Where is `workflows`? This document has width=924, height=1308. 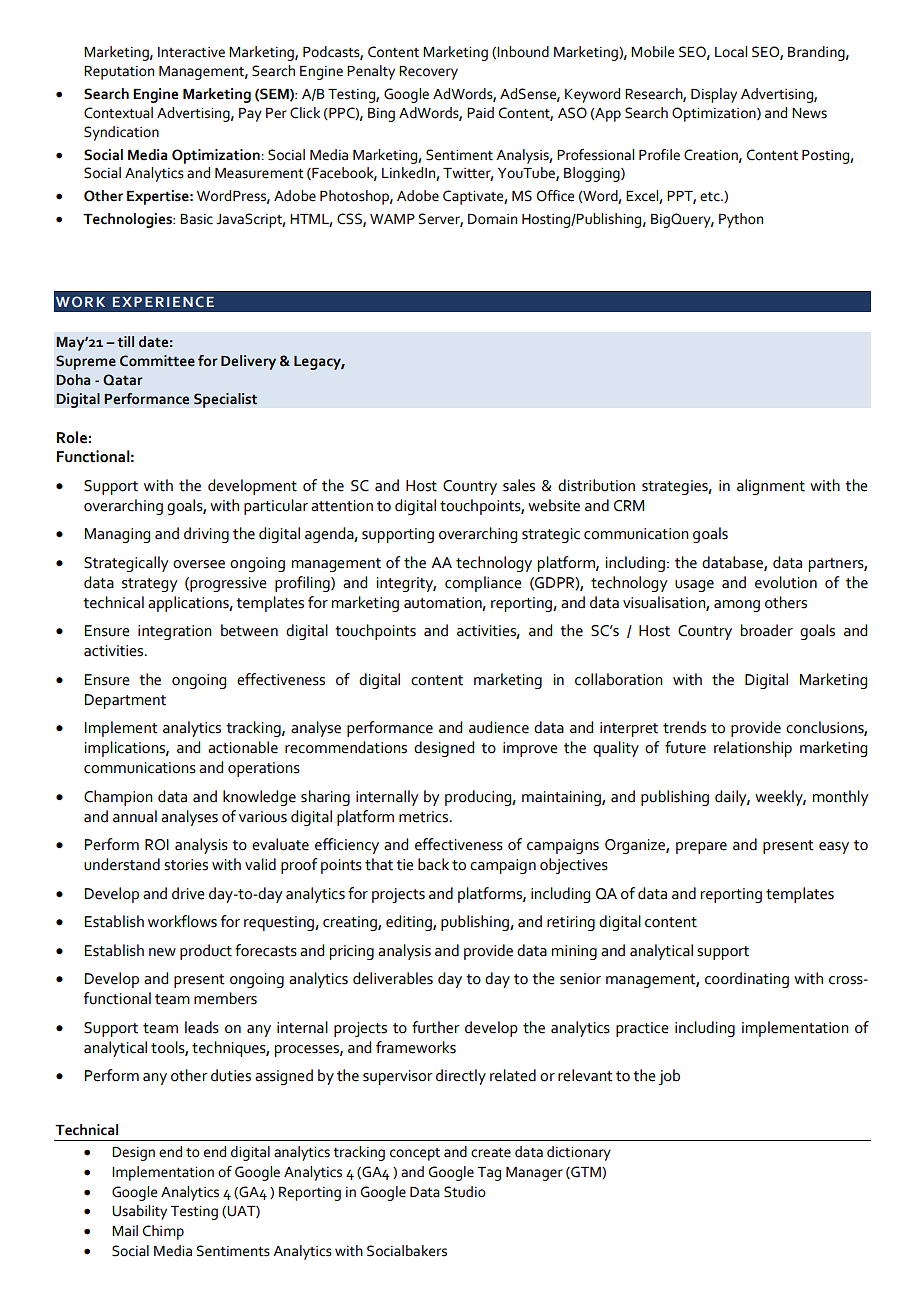
workflows is located at coordinates (182, 921).
